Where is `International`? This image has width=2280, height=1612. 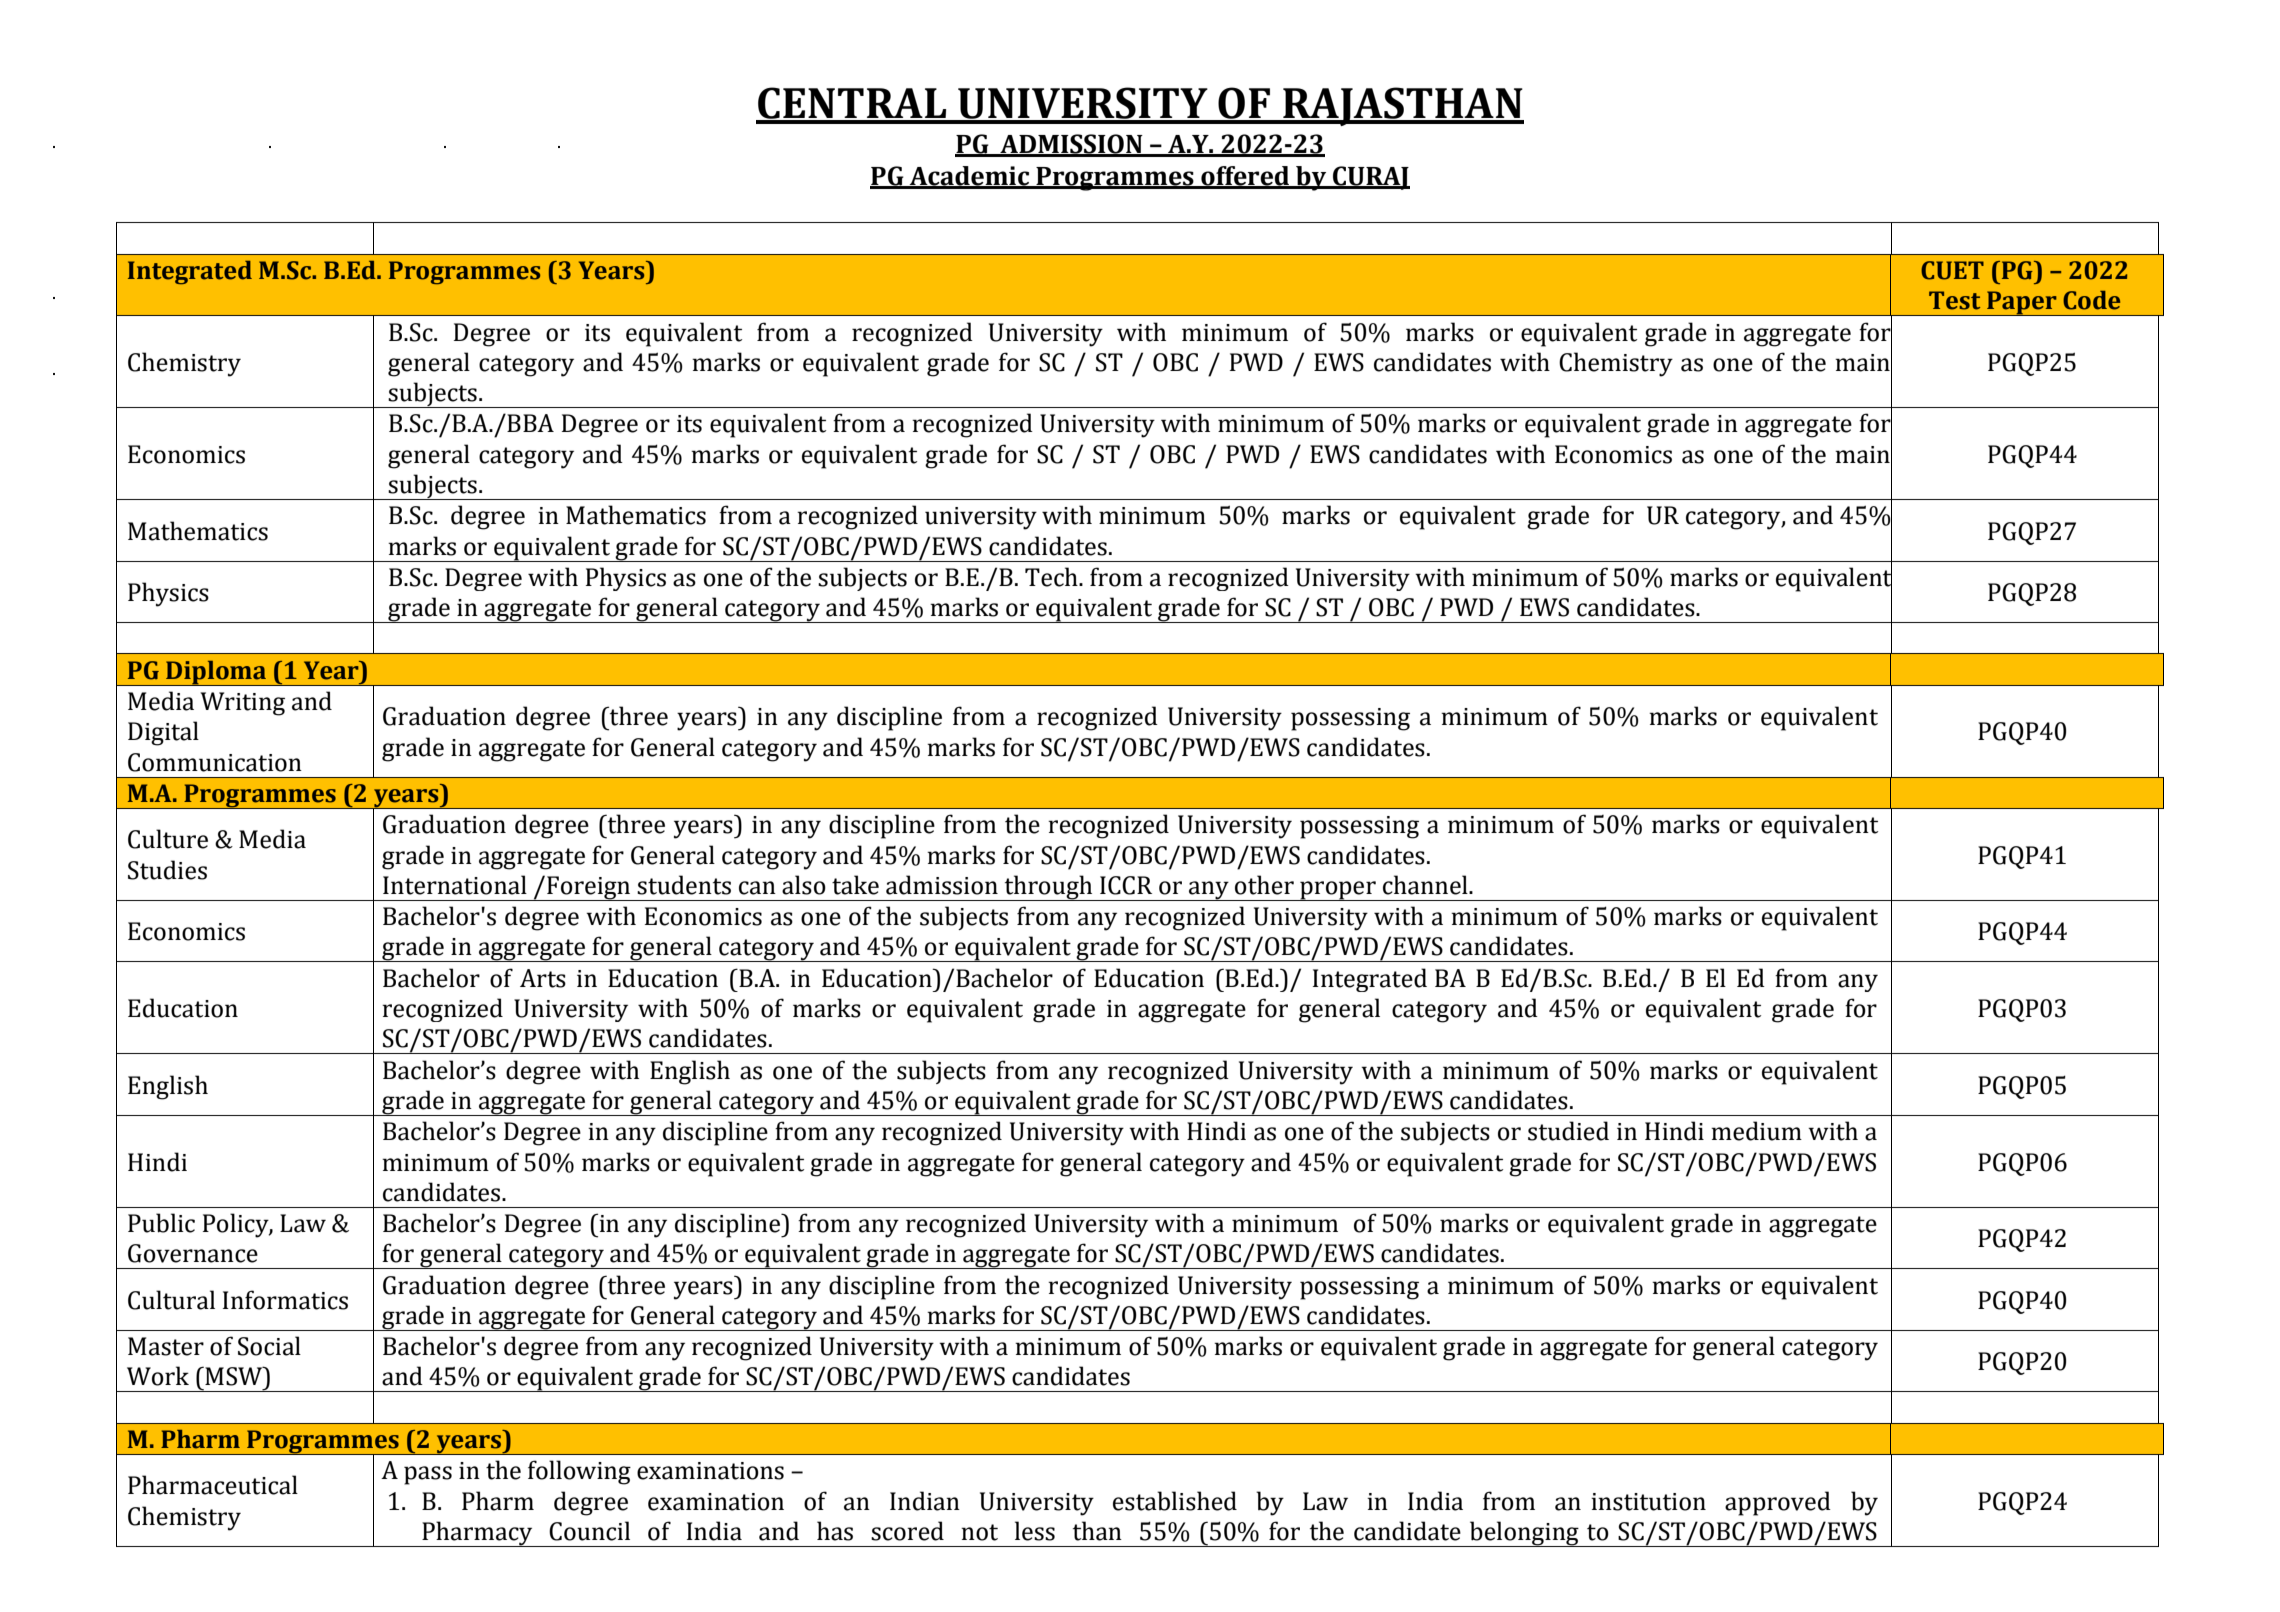
International is located at coordinates (455, 885).
